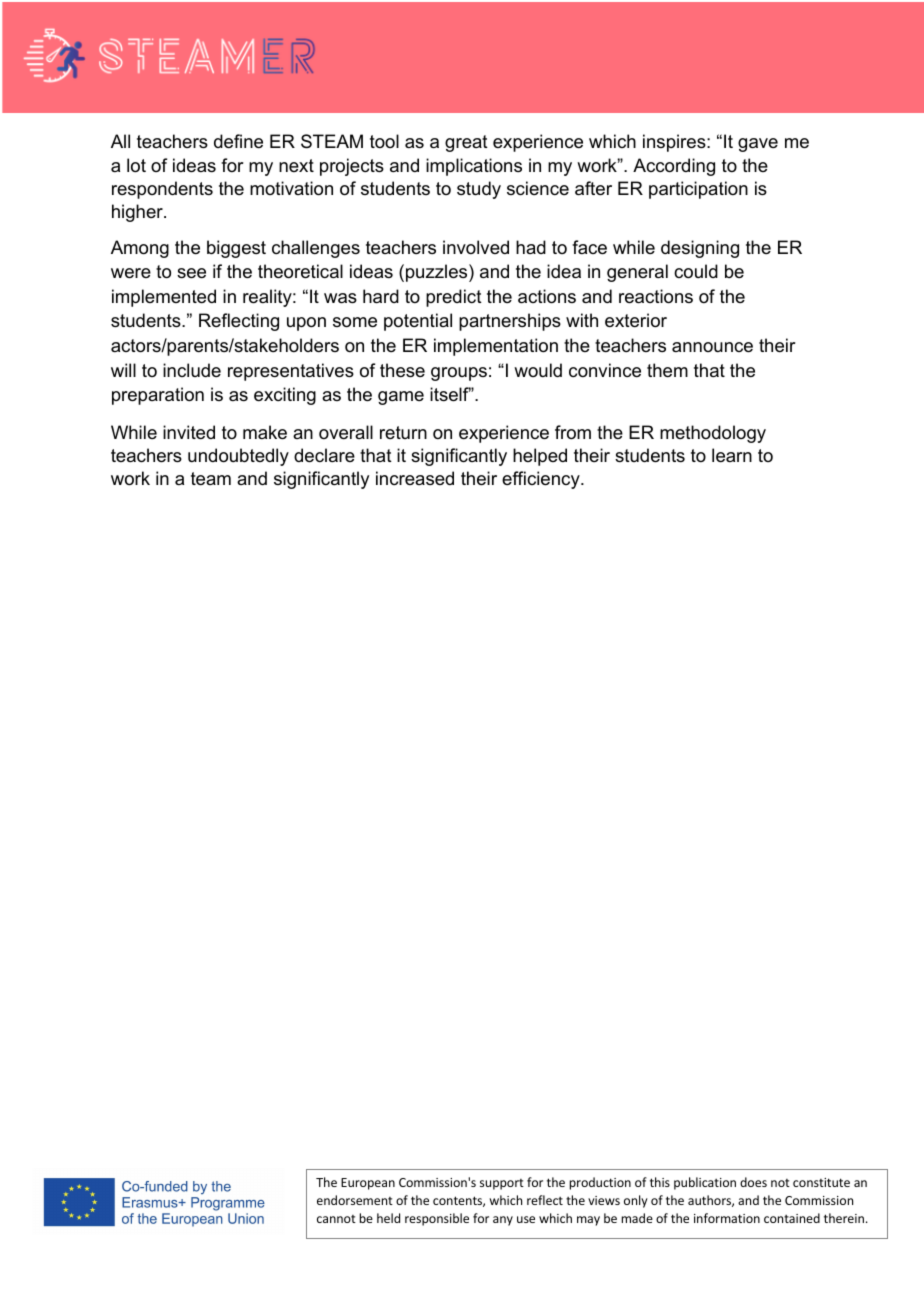 The width and height of the screenshot is (924, 1308). Describe the element at coordinates (238, 141) in the screenshot. I see `define` at that location.
